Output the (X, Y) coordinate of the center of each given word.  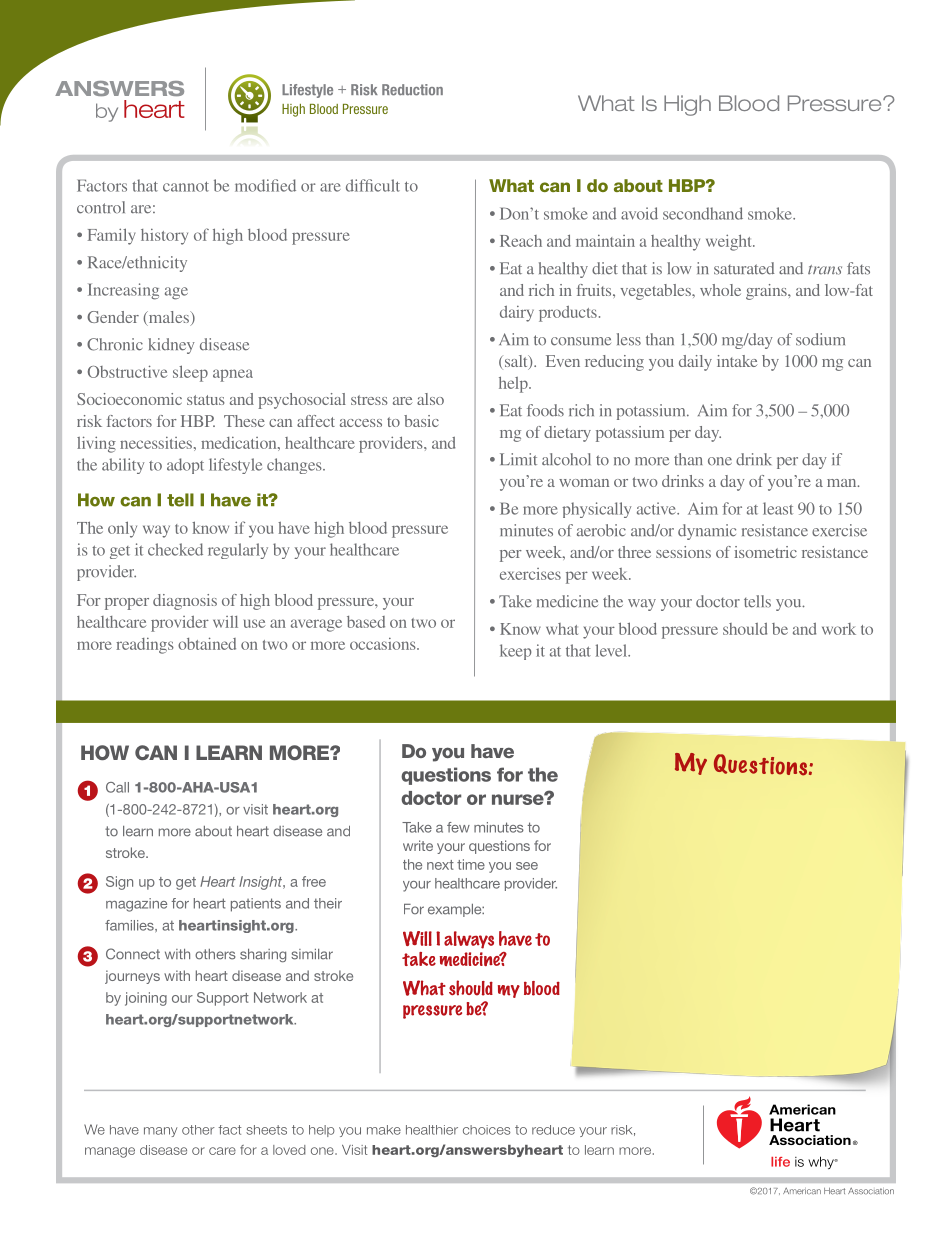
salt (516, 362)
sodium (820, 339)
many (160, 1132)
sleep (190, 373)
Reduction (412, 90)
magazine (136, 905)
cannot (186, 186)
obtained (207, 643)
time (471, 864)
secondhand (703, 213)
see (527, 866)
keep (516, 652)
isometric (765, 552)
